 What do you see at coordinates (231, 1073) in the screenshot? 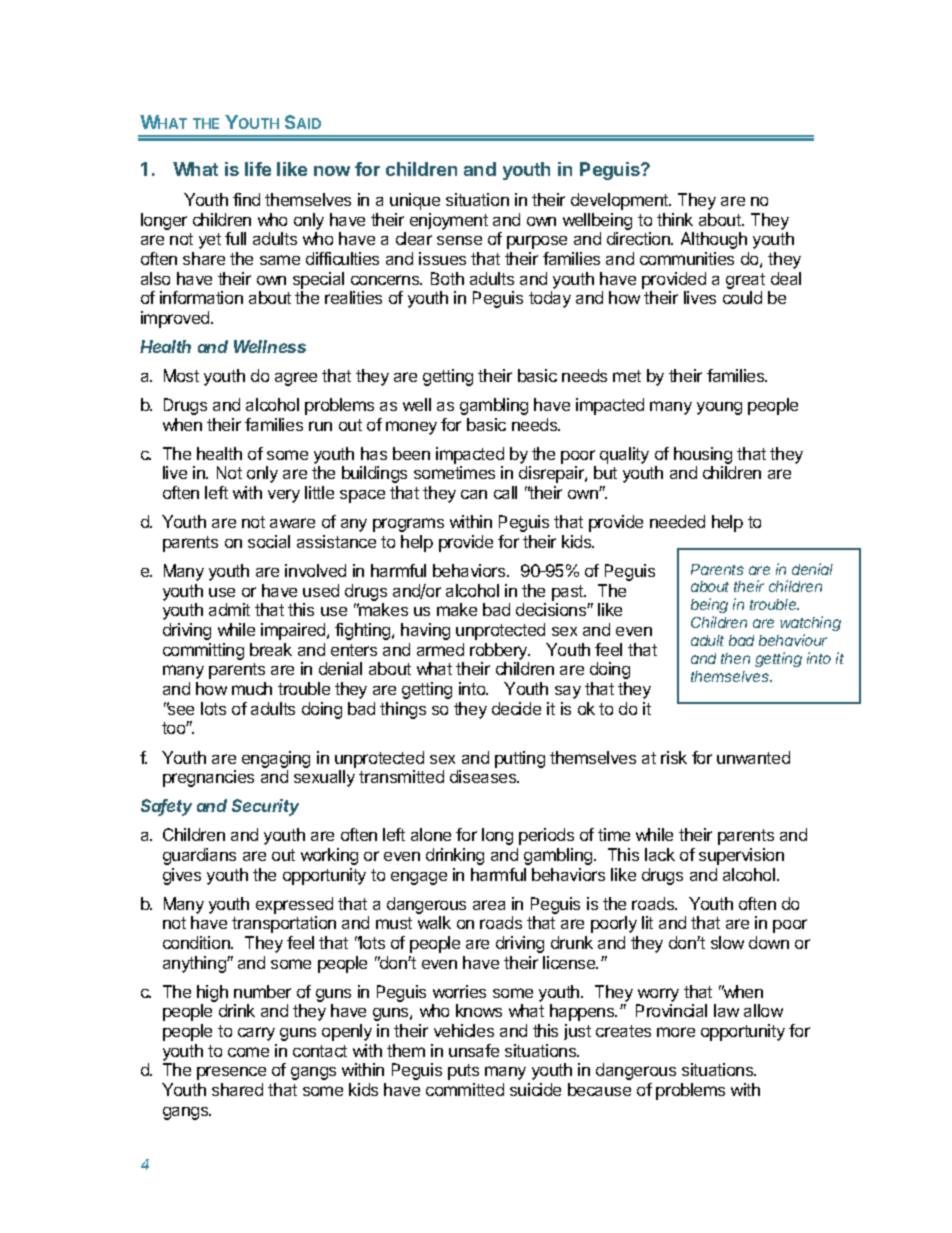
I see `presence` at bounding box center [231, 1073].
